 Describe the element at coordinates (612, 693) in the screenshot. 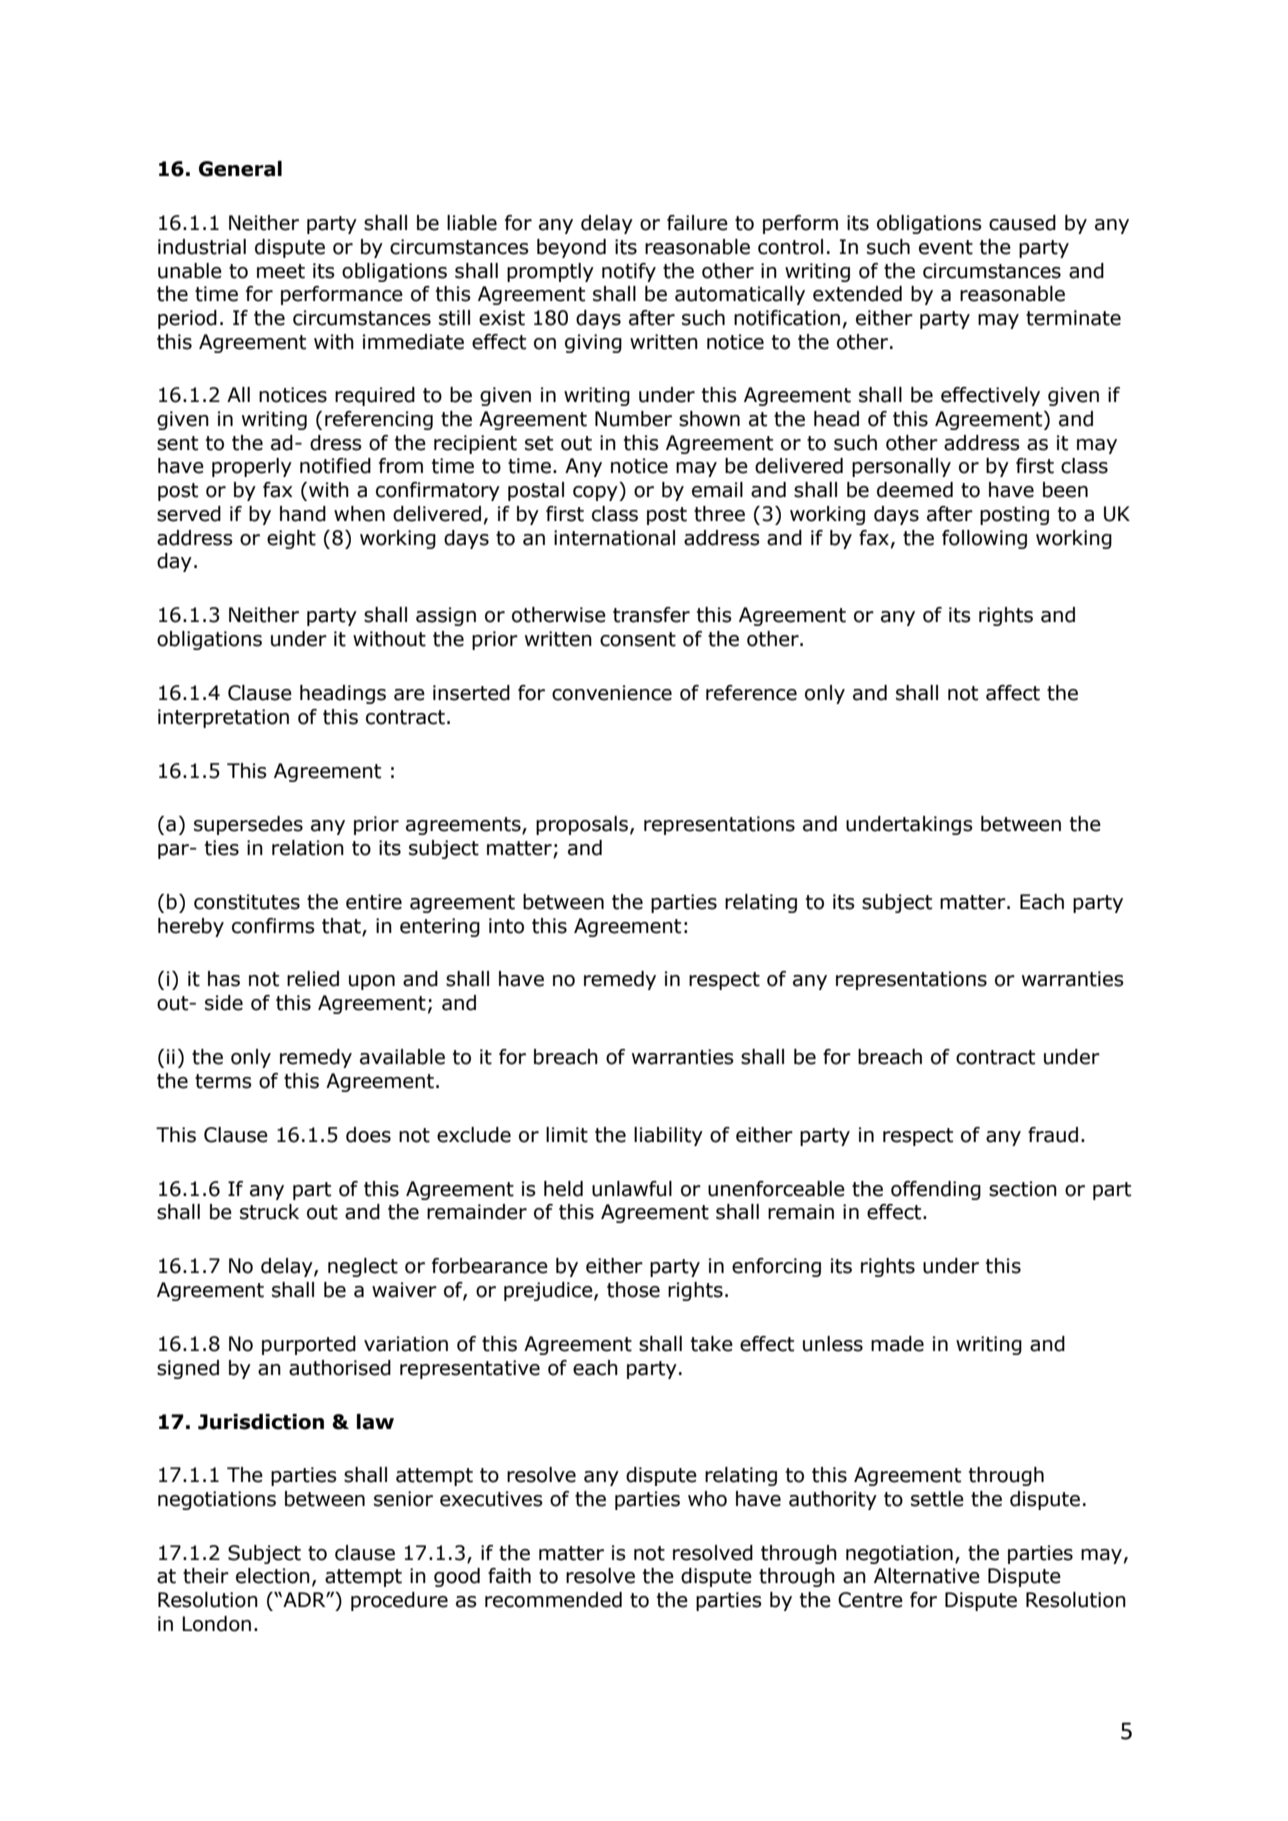

I see `convenience` at that location.
